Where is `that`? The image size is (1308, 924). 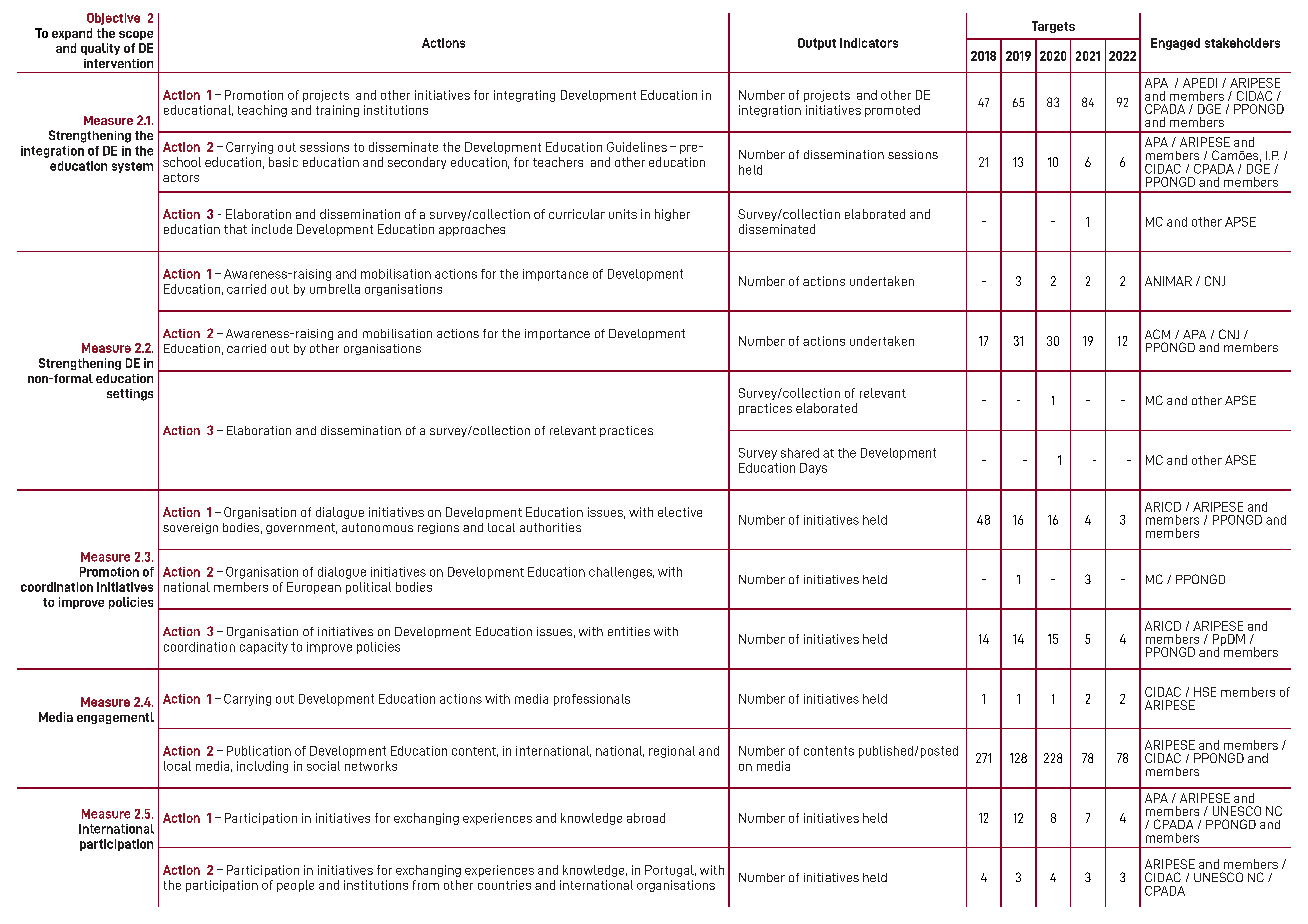
that is located at coordinates (235, 229).
